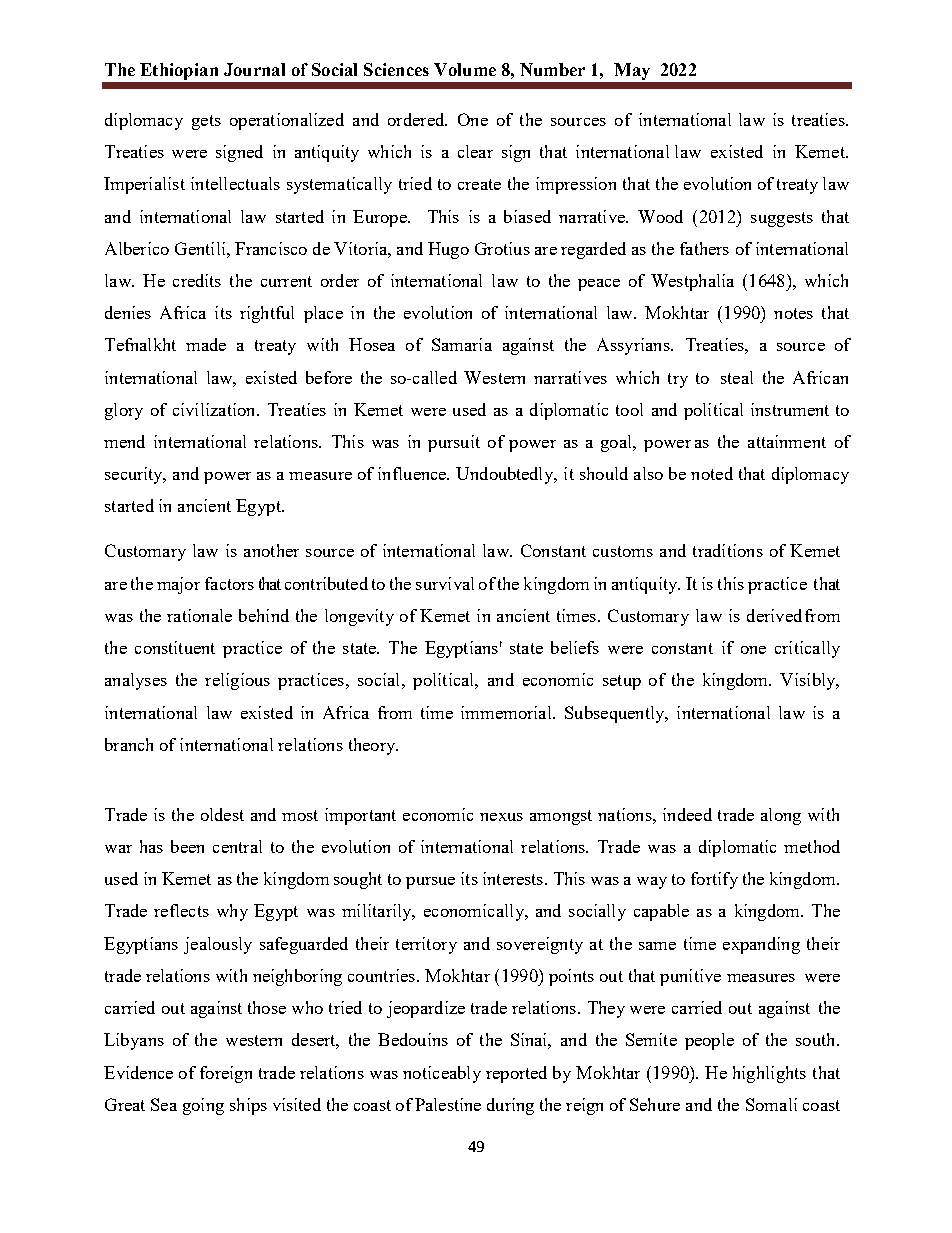 This screenshot has height=1233, width=952. Describe the element at coordinates (203, 1106) in the screenshot. I see `going` at that location.
